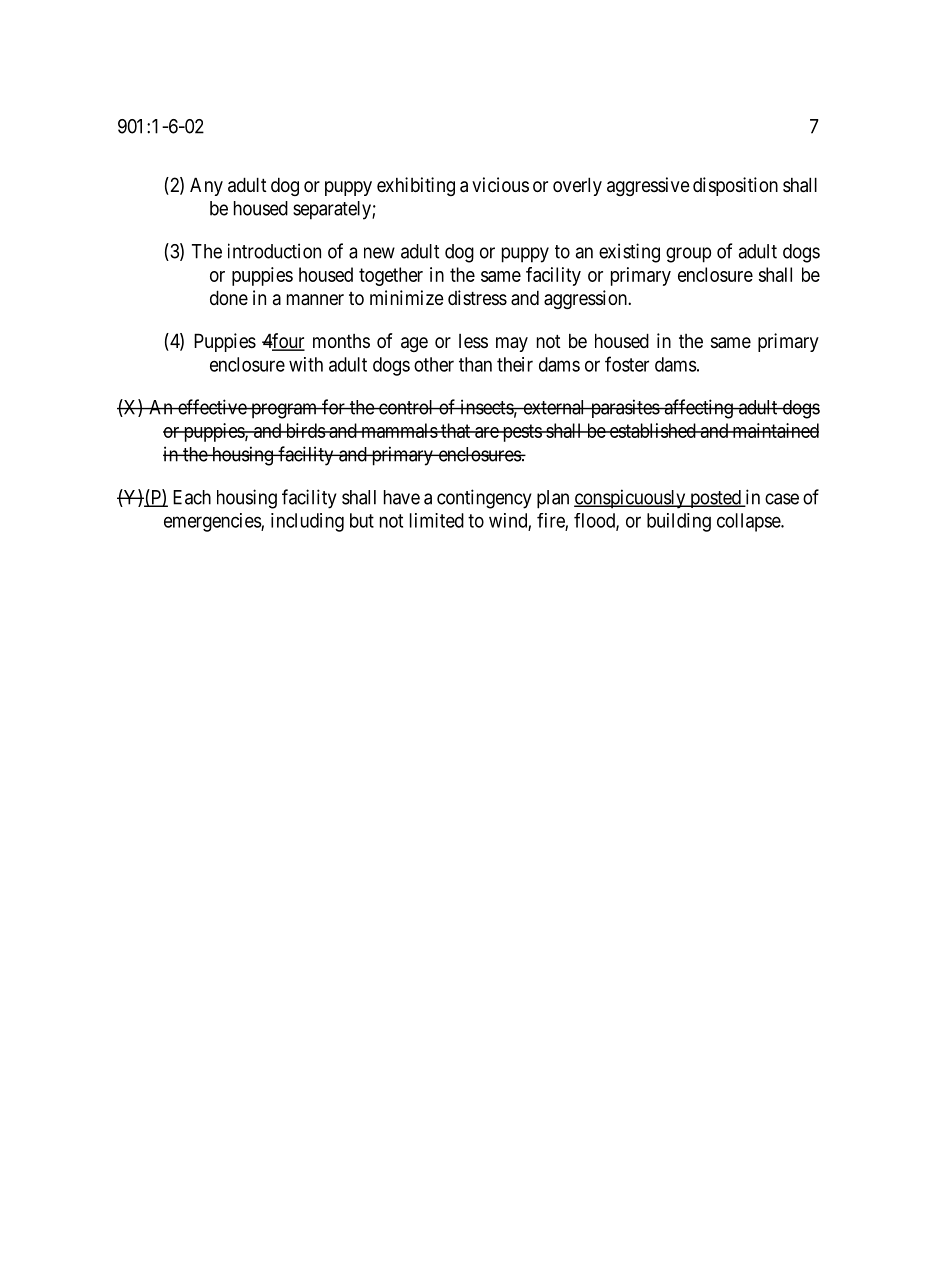 Image resolution: width=936 pixels, height=1288 pixels. Describe the element at coordinates (274, 251) in the screenshot. I see `introduction` at that location.
